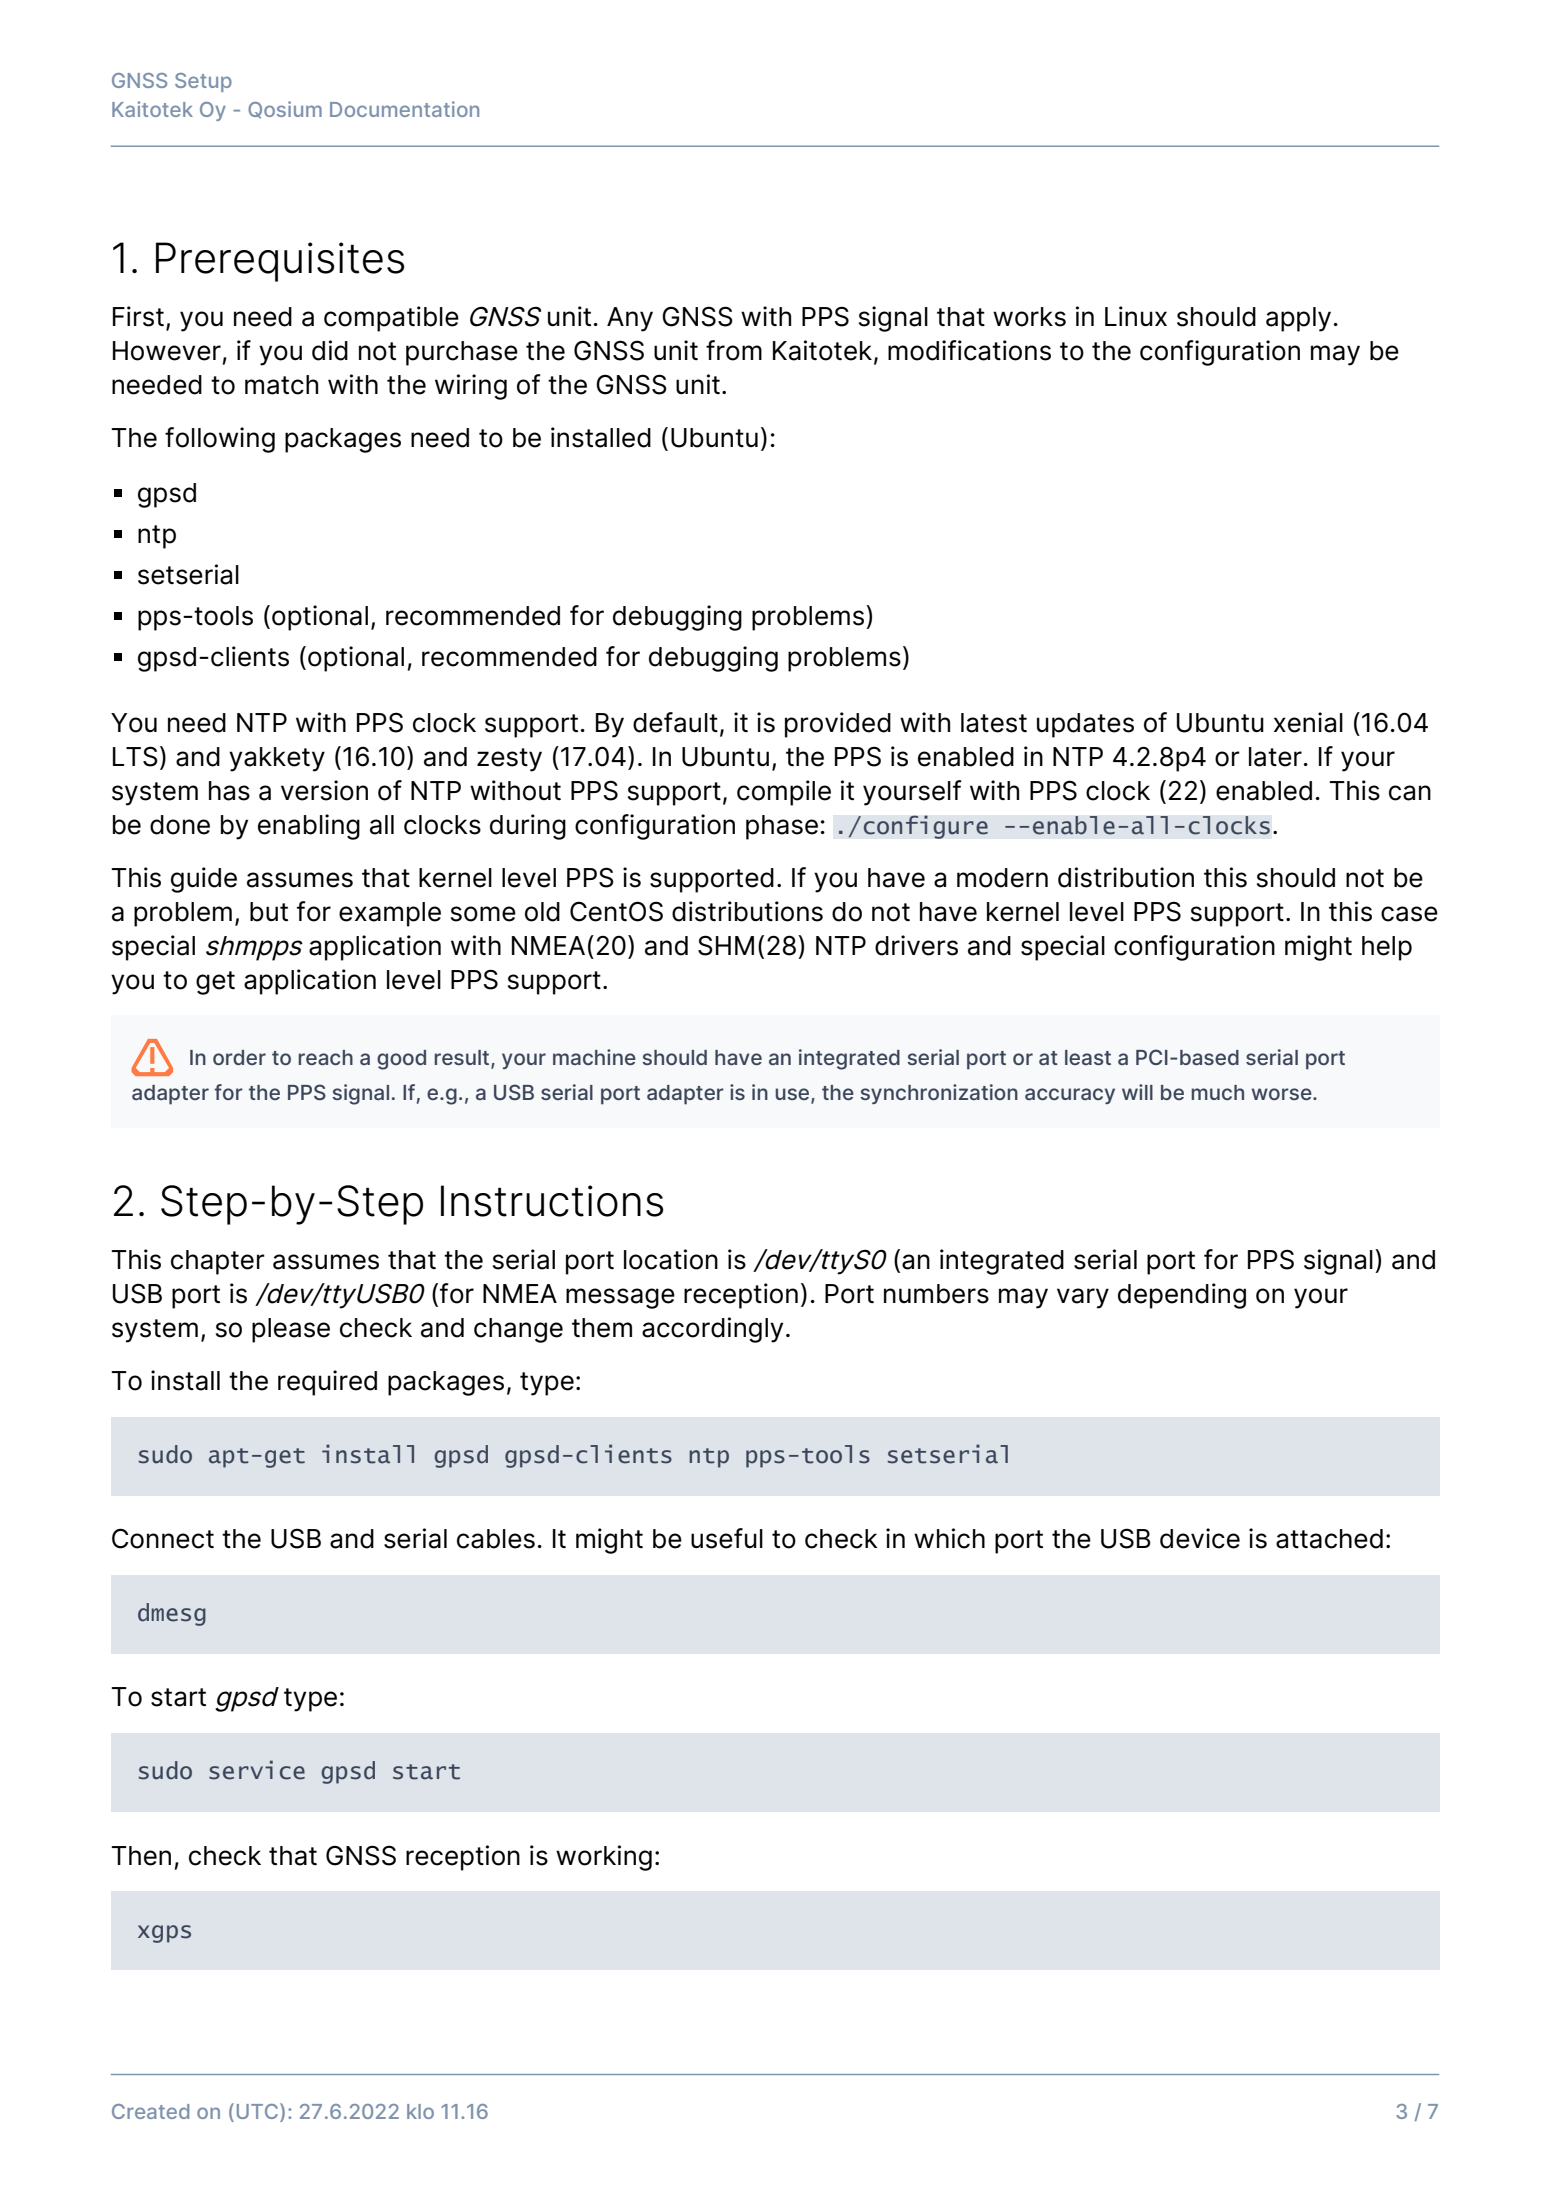 Image resolution: width=1550 pixels, height=2192 pixels. I want to click on following, so click(220, 440).
